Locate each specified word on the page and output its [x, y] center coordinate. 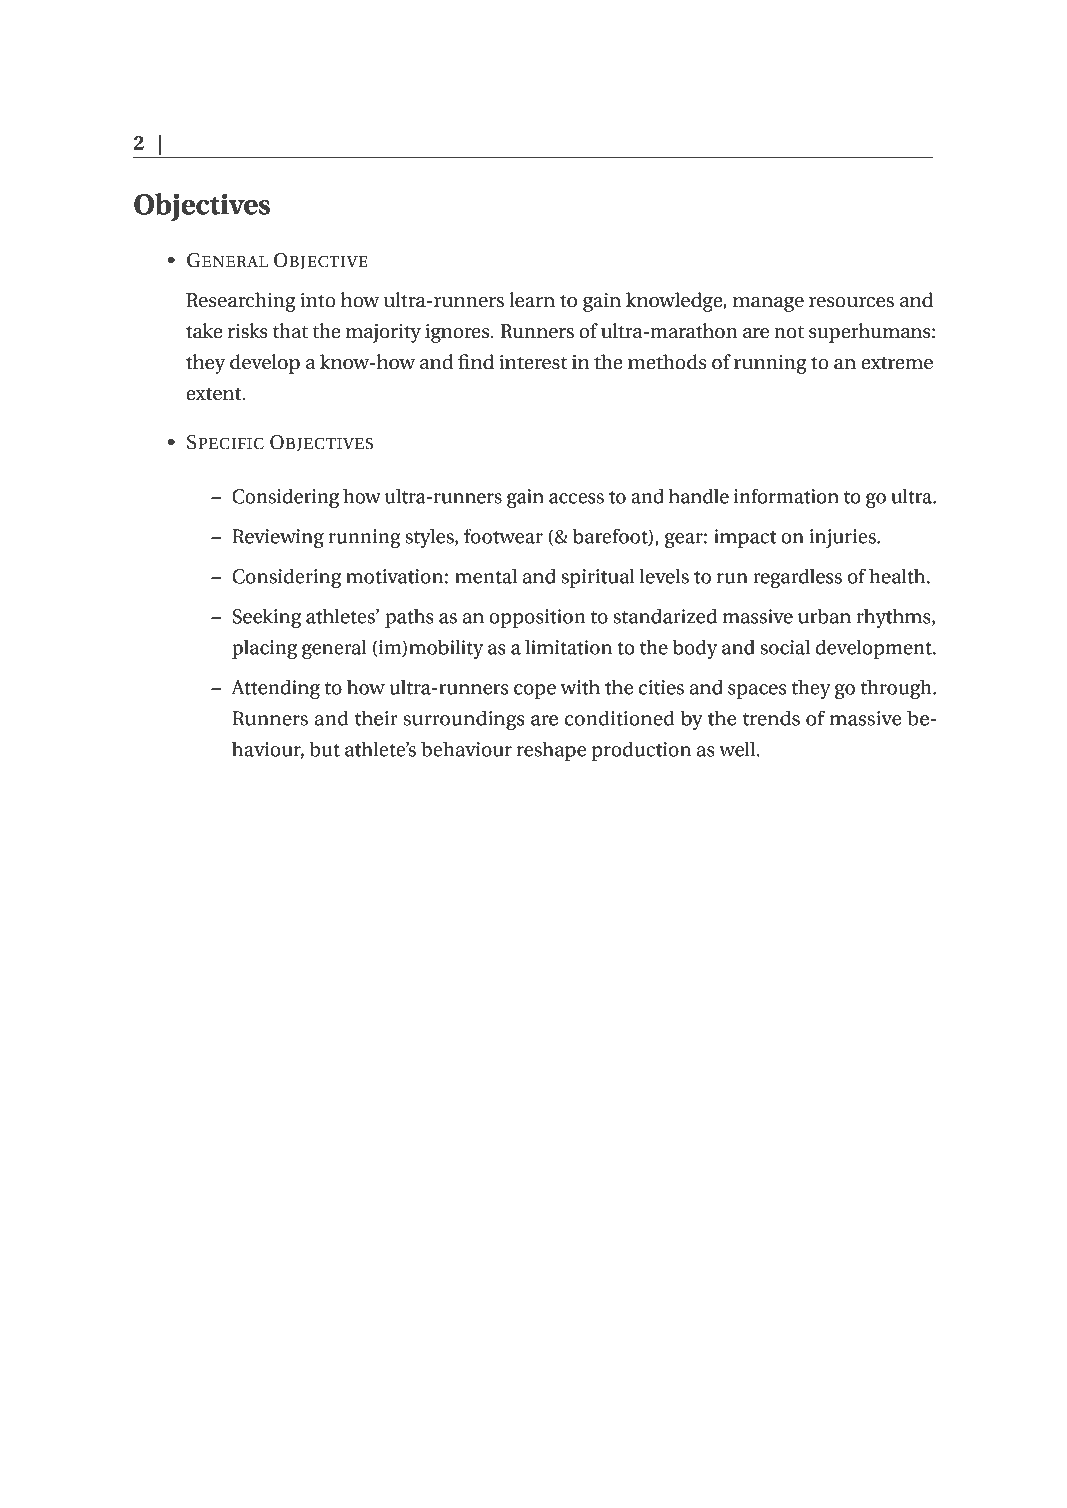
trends [771, 718]
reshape [551, 751]
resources [851, 302]
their [376, 718]
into [318, 300]
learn [532, 300]
